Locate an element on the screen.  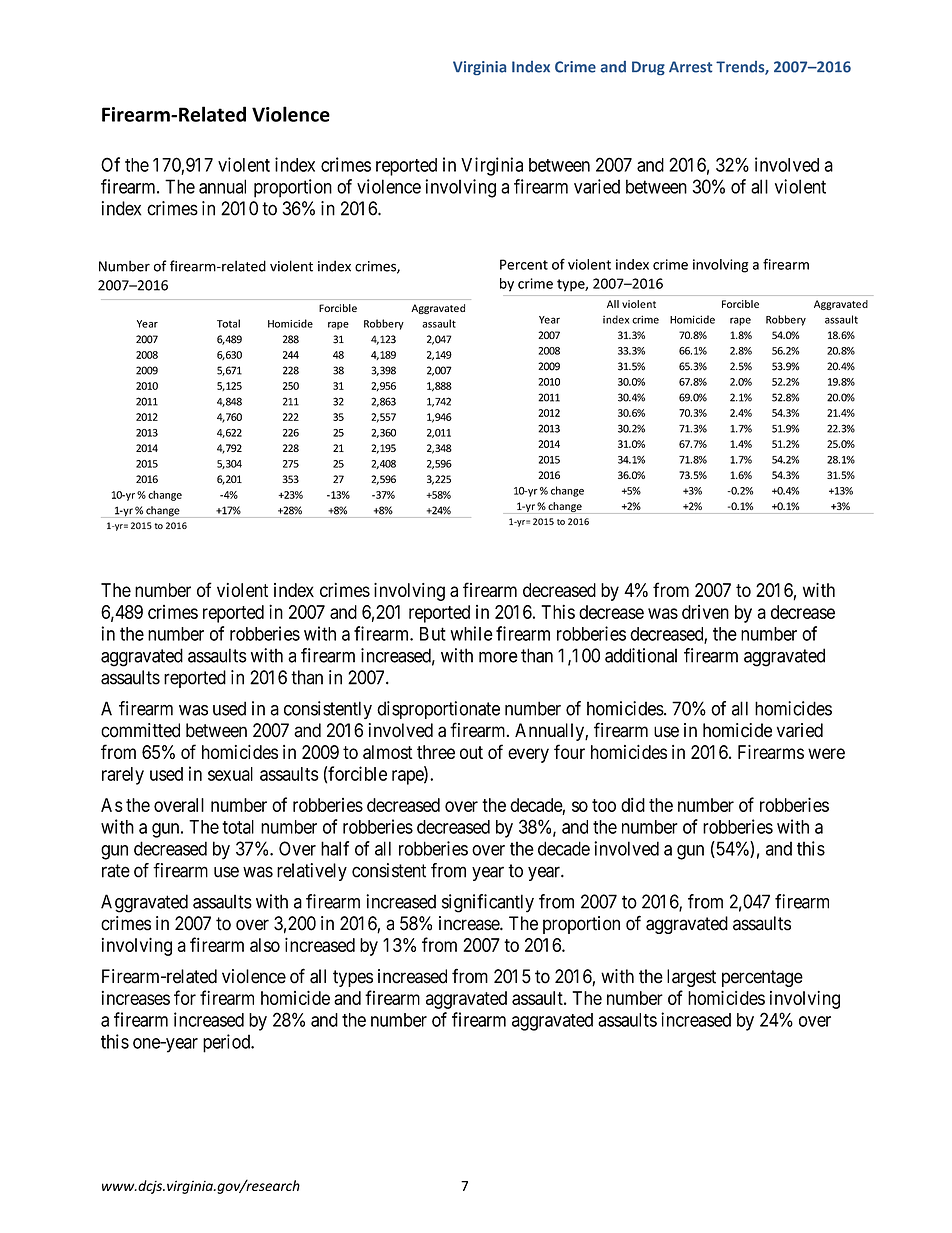
significantly is located at coordinates (488, 903).
